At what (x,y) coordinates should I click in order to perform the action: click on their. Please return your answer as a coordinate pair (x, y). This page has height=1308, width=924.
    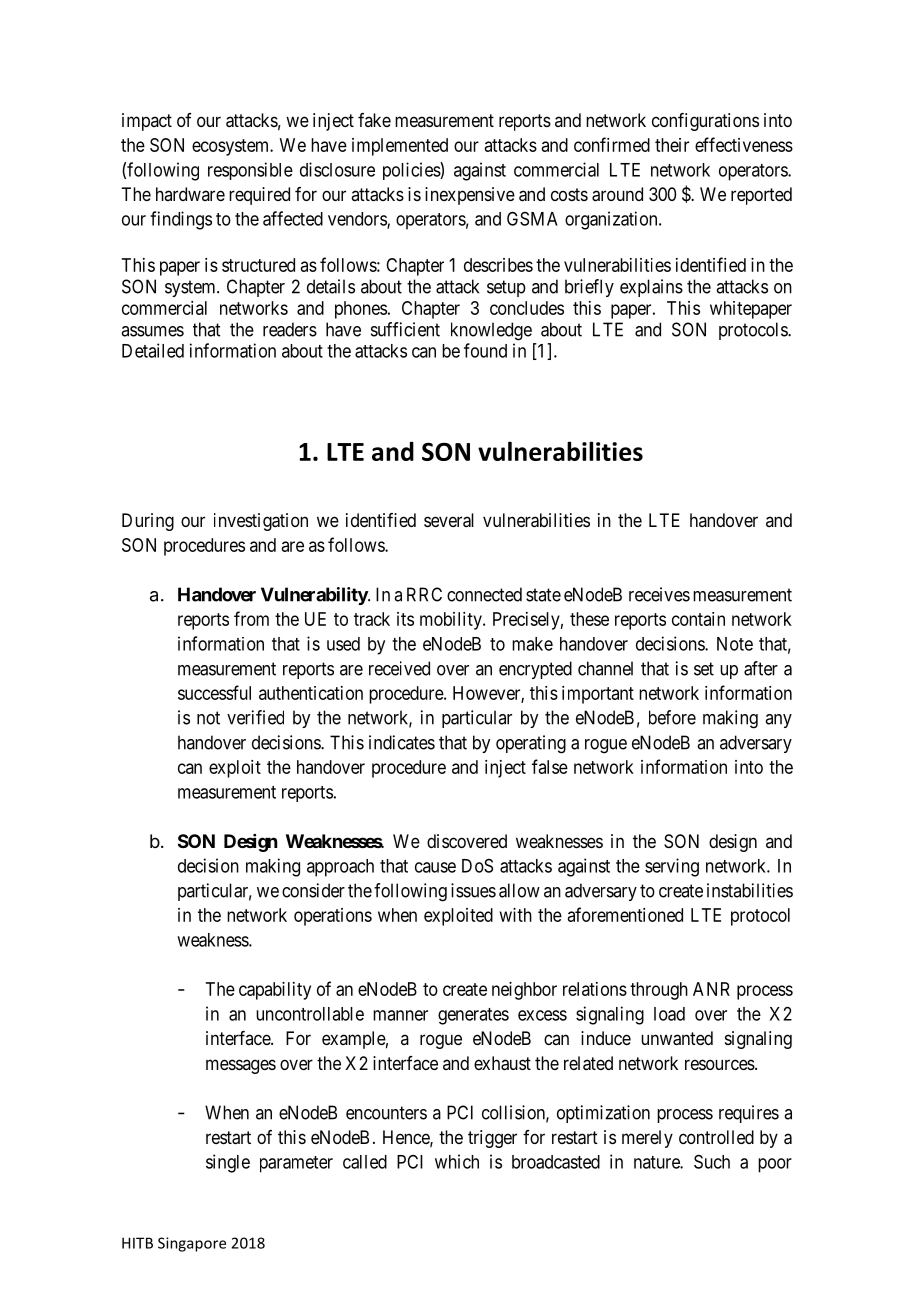
    Looking at the image, I should click on (672, 145).
